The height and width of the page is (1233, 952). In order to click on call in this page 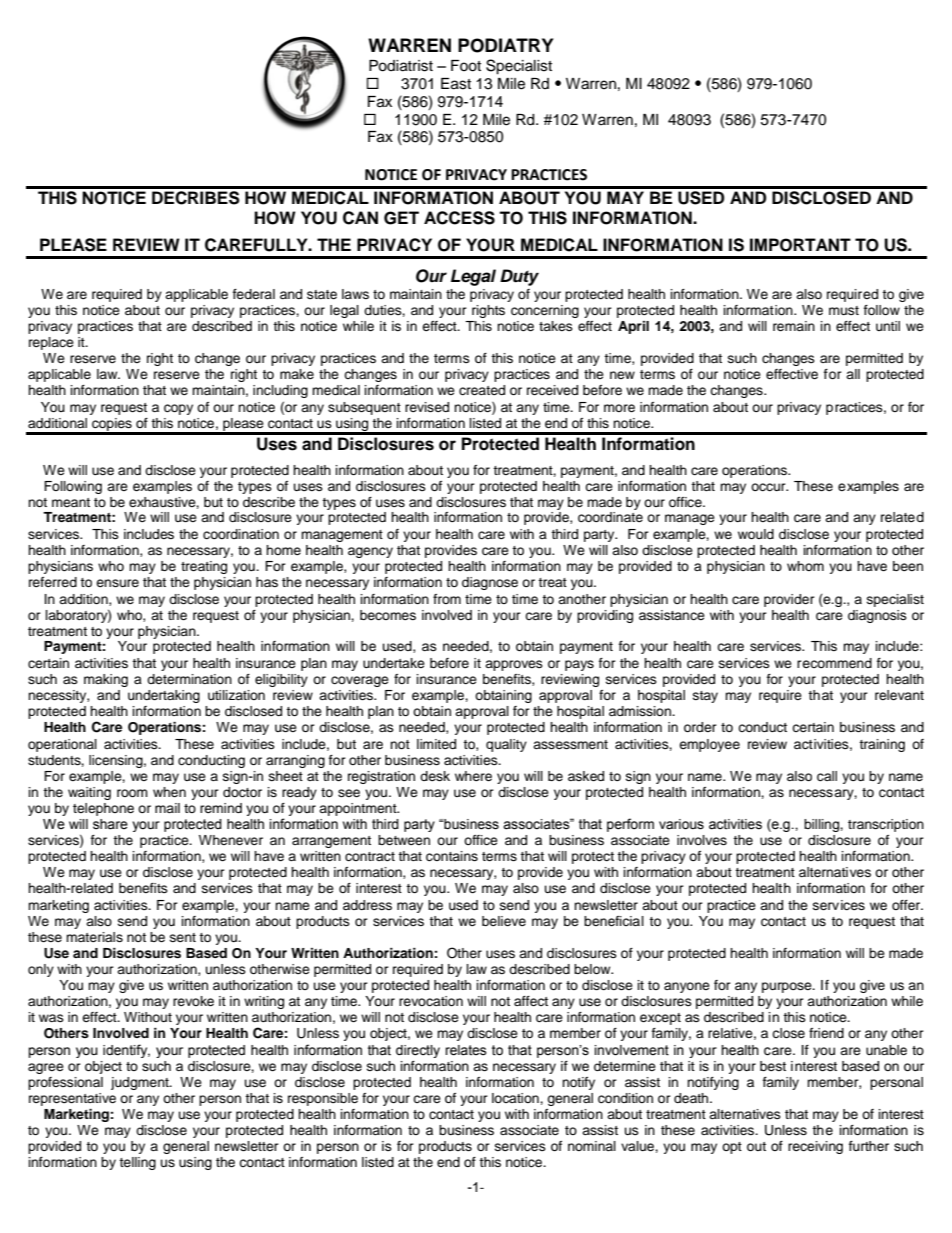, I will do `click(827, 776)`.
